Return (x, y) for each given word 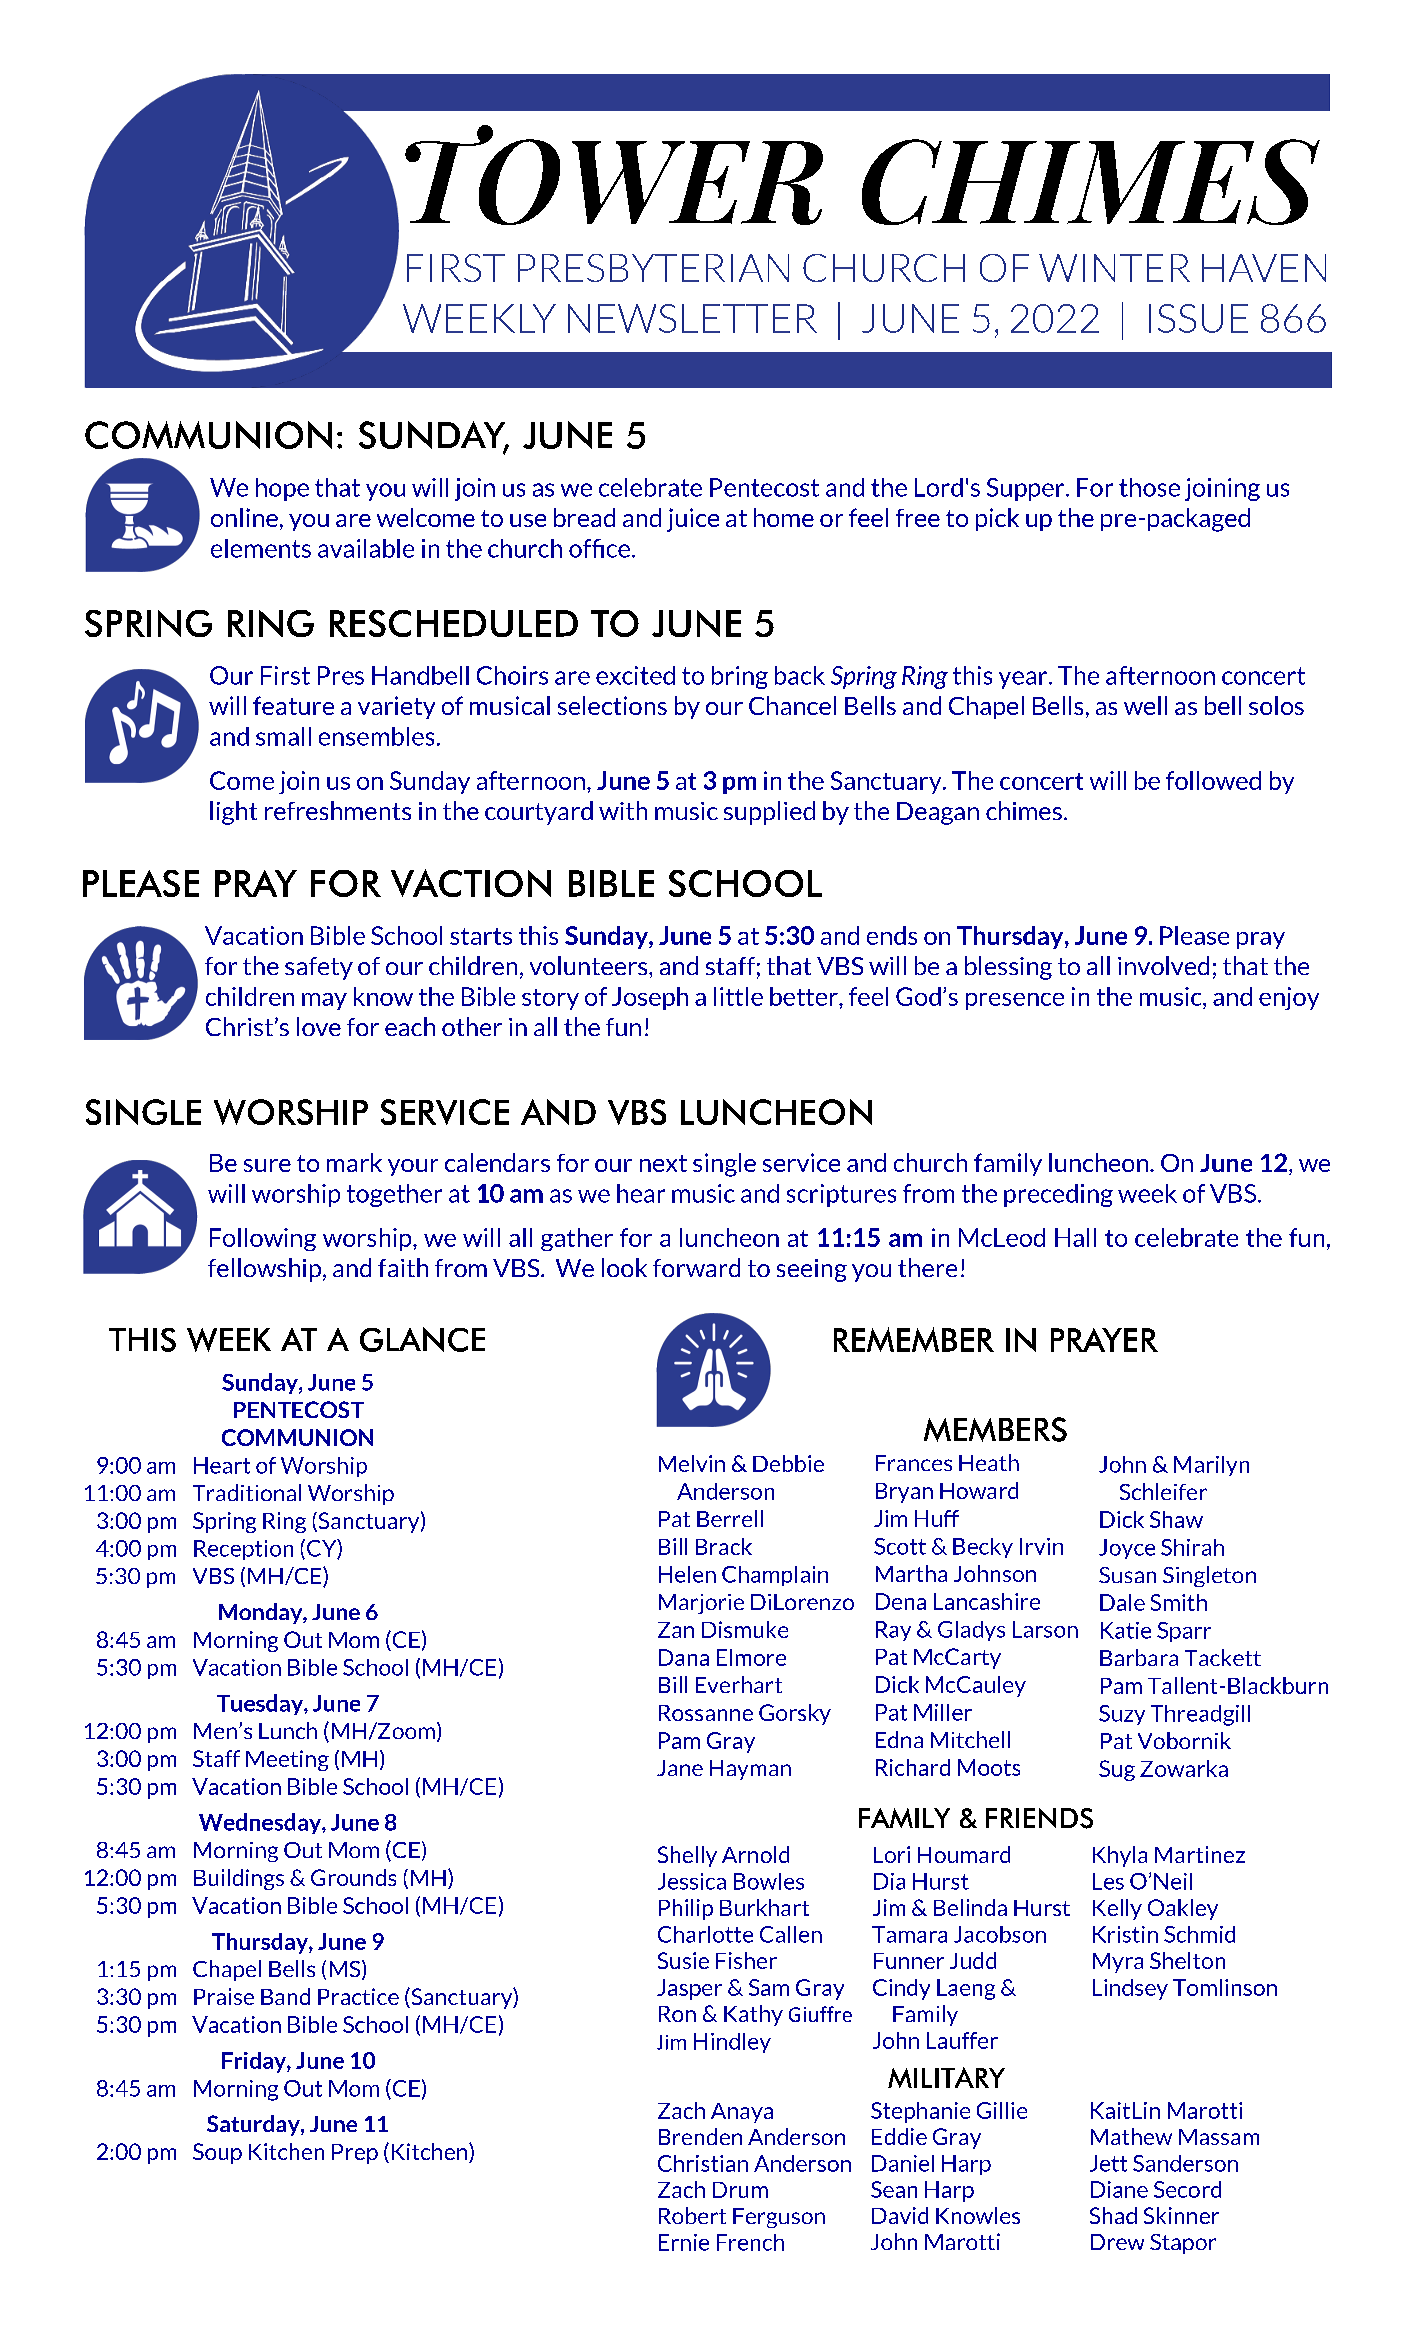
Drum (740, 2190)
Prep (355, 2154)
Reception (243, 1550)
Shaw (1176, 1519)
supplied (769, 813)
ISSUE (1198, 318)
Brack (724, 1546)
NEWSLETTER (692, 318)
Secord (1187, 2189)
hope (282, 489)
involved (1163, 965)
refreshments (338, 810)
